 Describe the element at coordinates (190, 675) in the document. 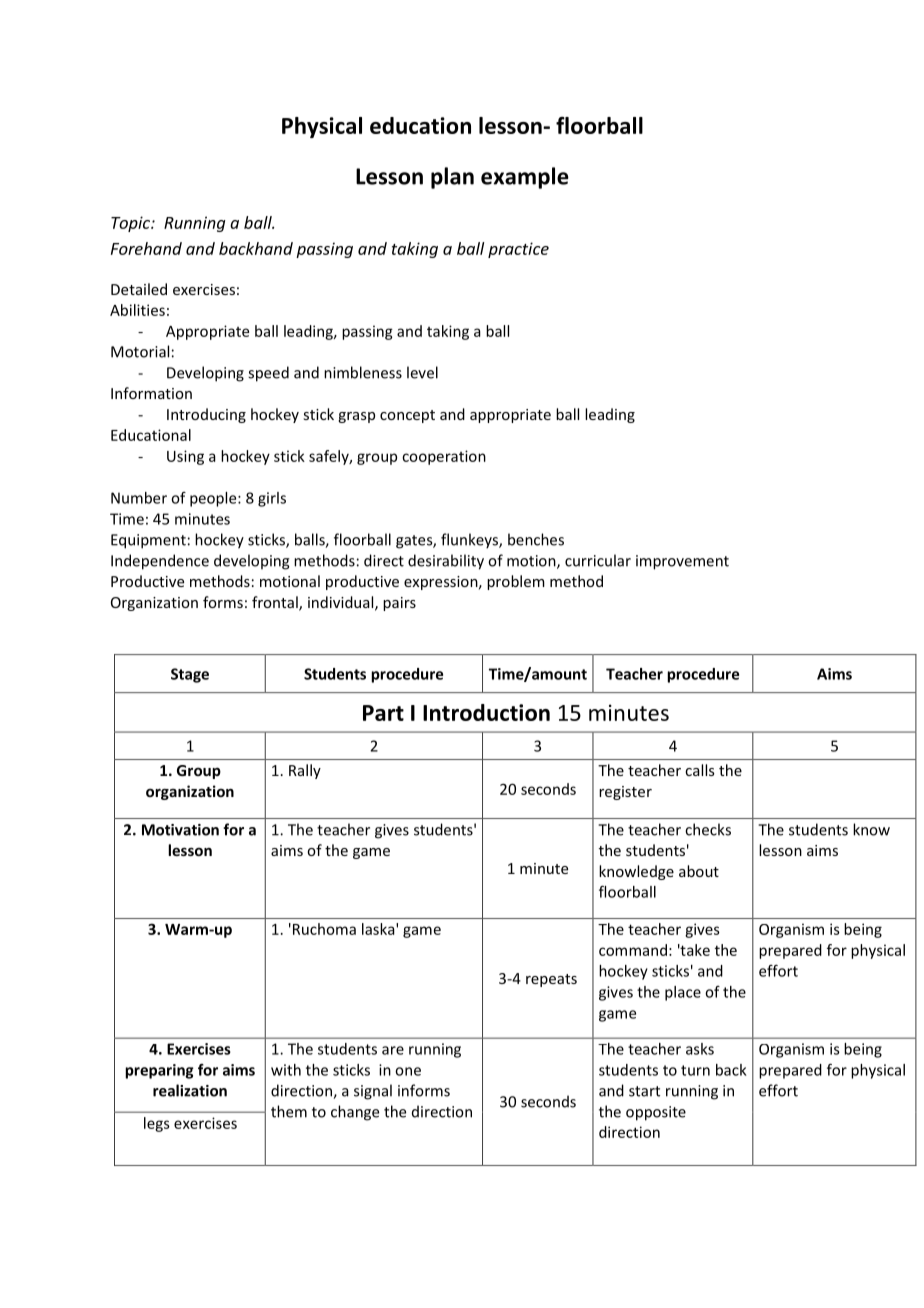

I see `Stage` at that location.
